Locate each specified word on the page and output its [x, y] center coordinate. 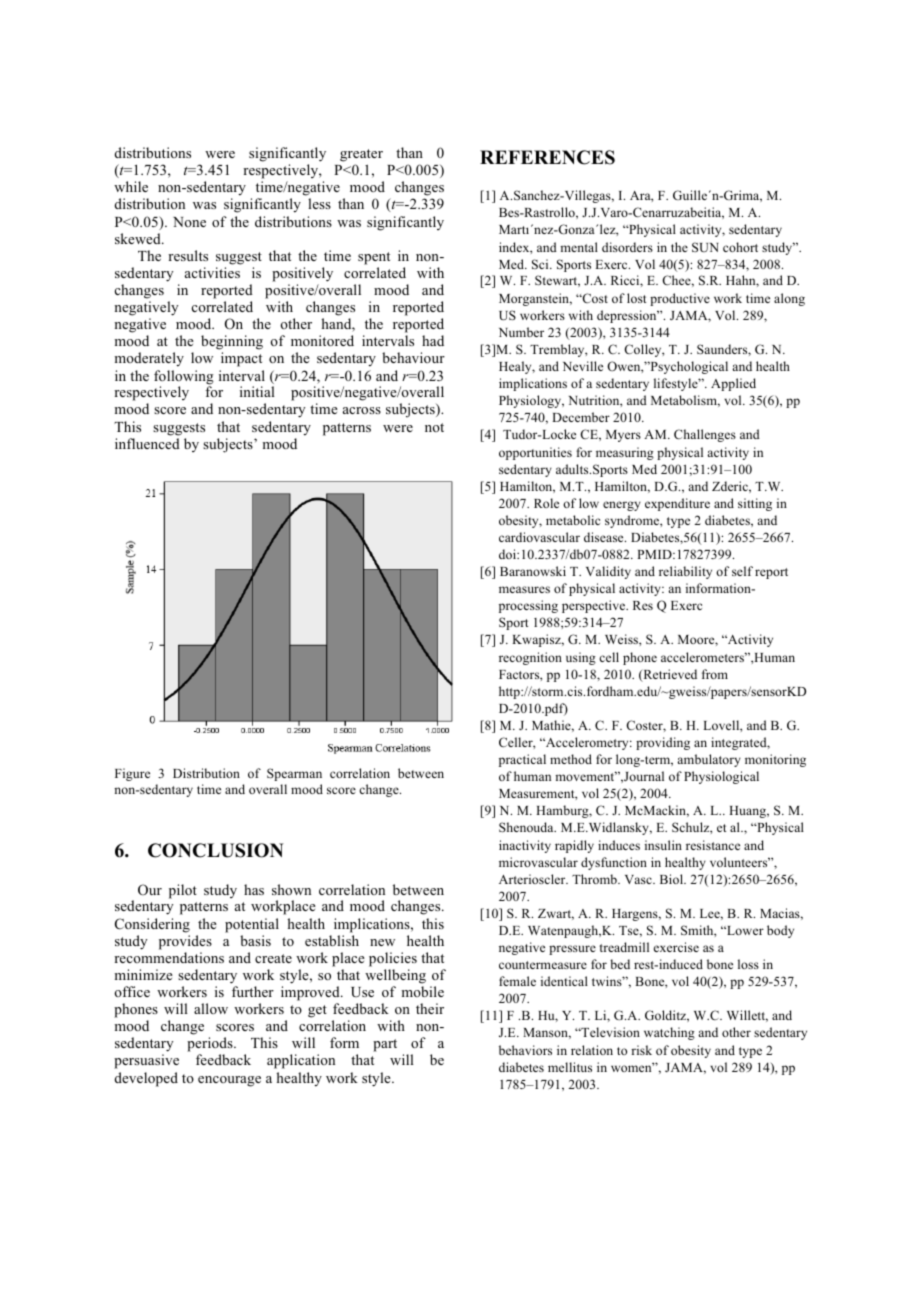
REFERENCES [547, 157]
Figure [132, 774]
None [189, 222]
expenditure [677, 504]
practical [522, 760]
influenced [147, 443]
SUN [705, 247]
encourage [229, 1081]
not [434, 427]
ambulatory [709, 760]
